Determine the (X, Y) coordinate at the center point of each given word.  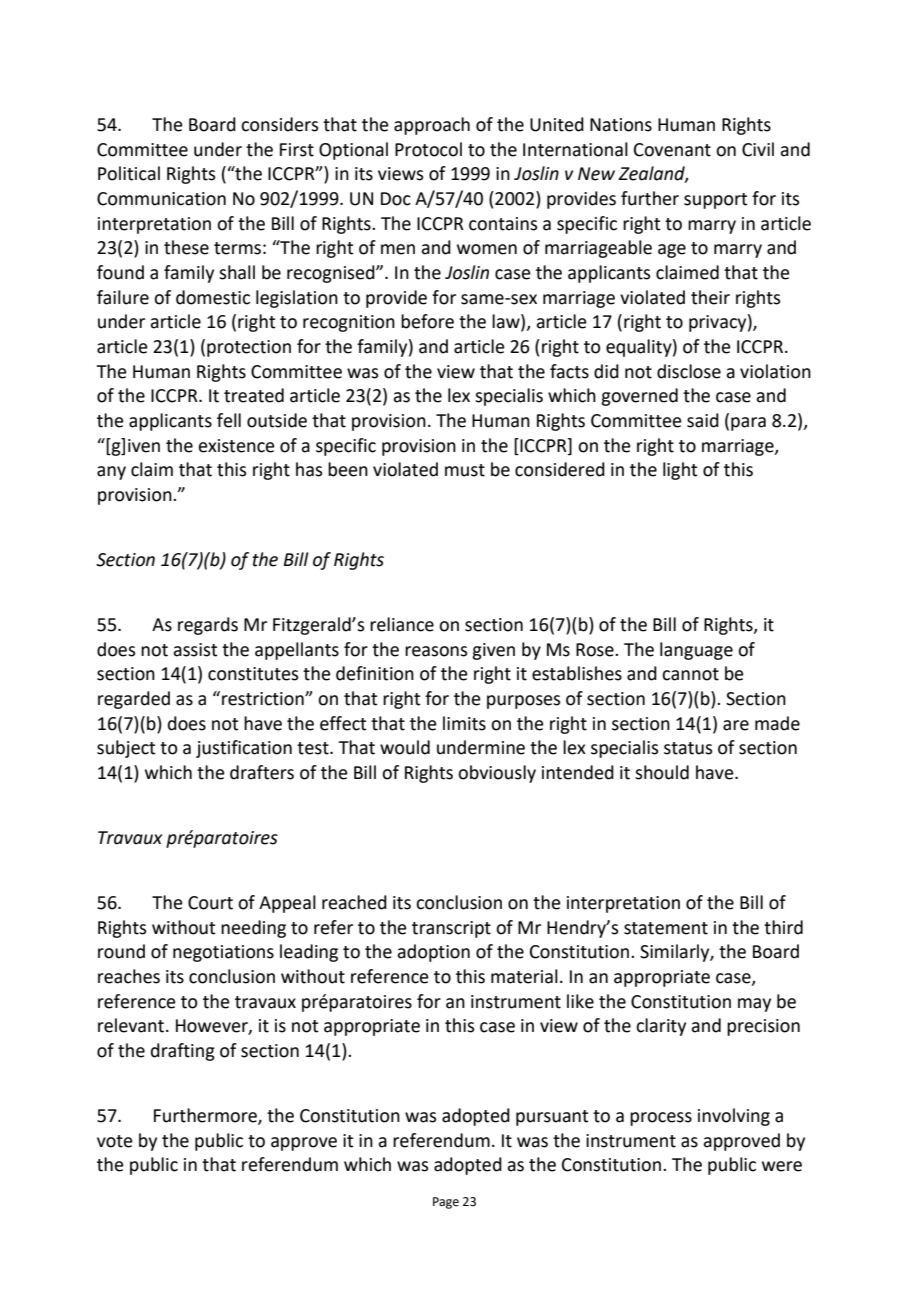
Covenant (672, 150)
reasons (436, 651)
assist (195, 650)
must (465, 470)
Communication (161, 199)
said (703, 420)
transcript (451, 929)
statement (666, 928)
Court (210, 903)
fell (229, 420)
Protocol (428, 149)
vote (115, 1141)
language (696, 651)
